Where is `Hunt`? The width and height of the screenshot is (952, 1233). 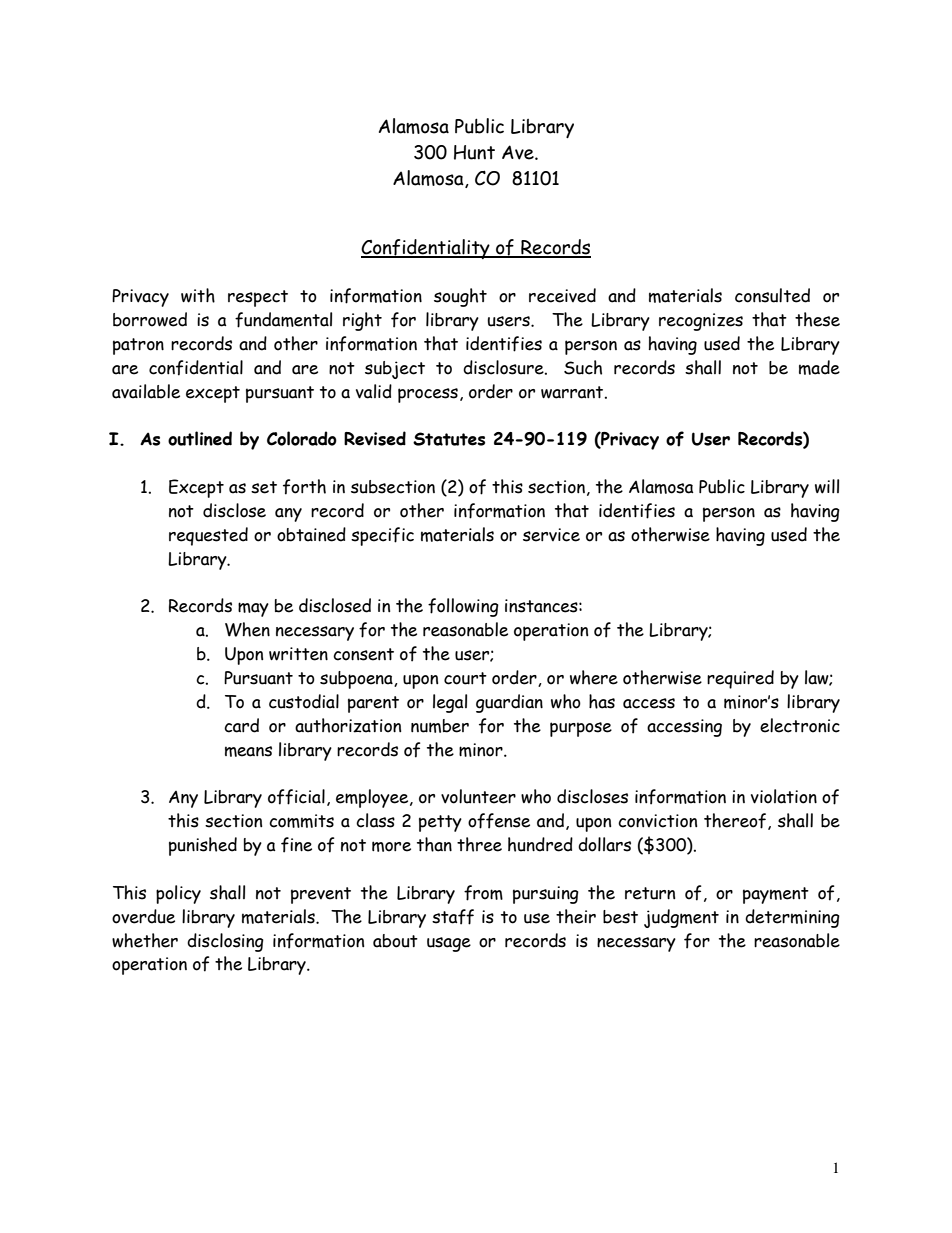 Hunt is located at coordinates (474, 152).
